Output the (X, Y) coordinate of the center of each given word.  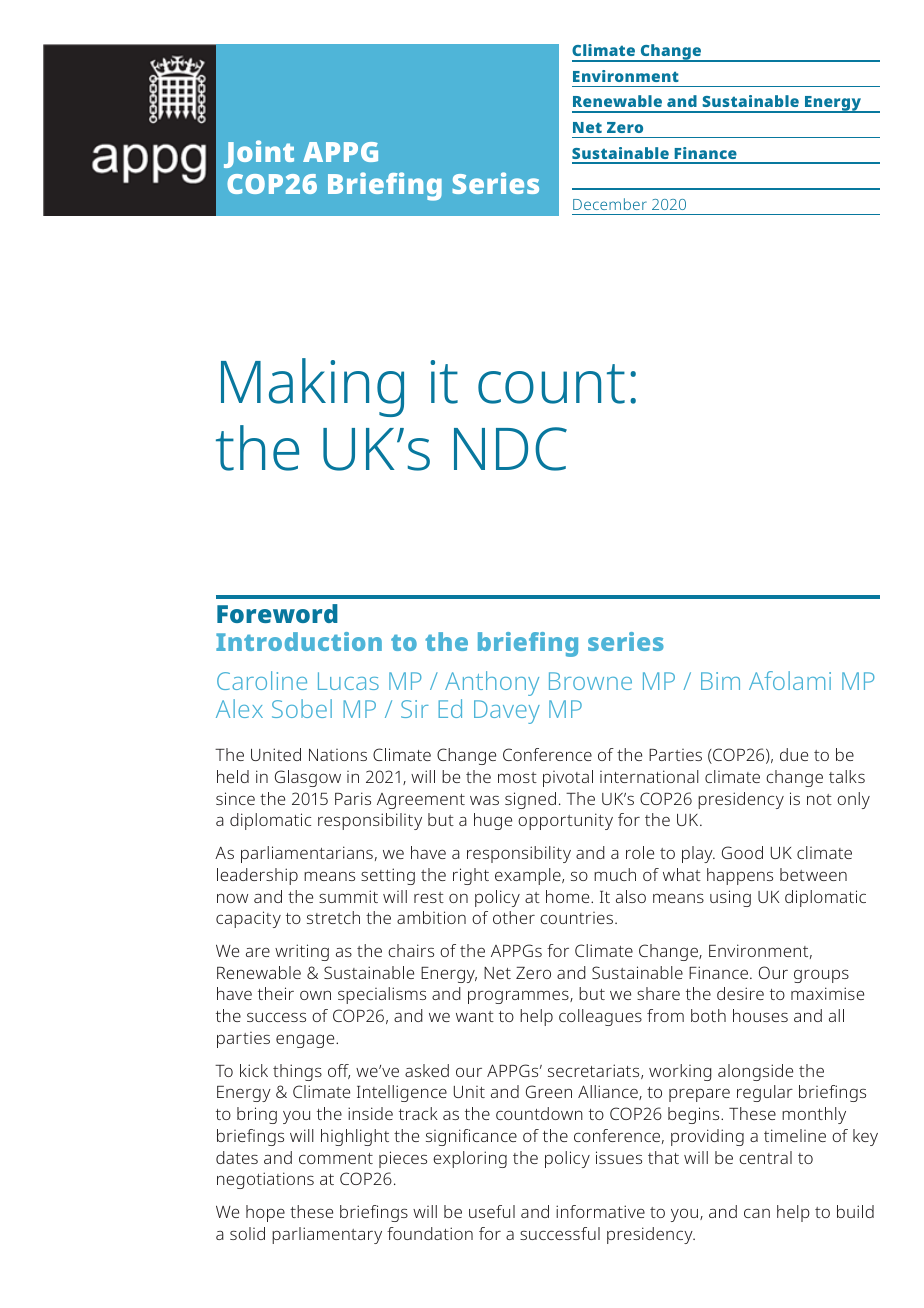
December (610, 204)
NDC (510, 449)
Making (312, 387)
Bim (720, 681)
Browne (590, 681)
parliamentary (327, 1235)
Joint (259, 154)
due (794, 754)
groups (821, 976)
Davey (507, 712)
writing (302, 952)
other (514, 917)
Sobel (302, 708)
